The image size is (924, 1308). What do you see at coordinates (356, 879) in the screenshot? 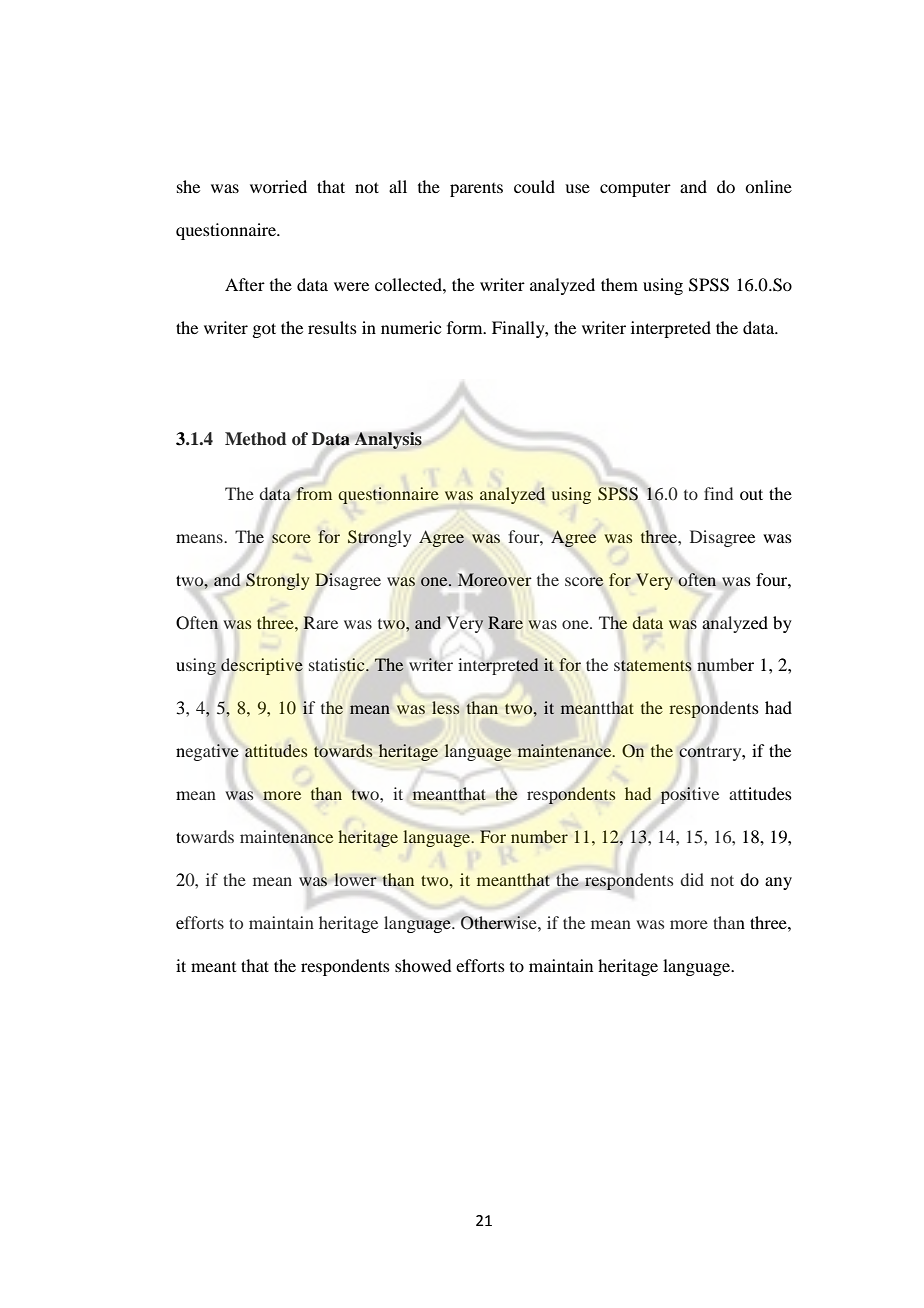
I see `lower` at bounding box center [356, 879].
